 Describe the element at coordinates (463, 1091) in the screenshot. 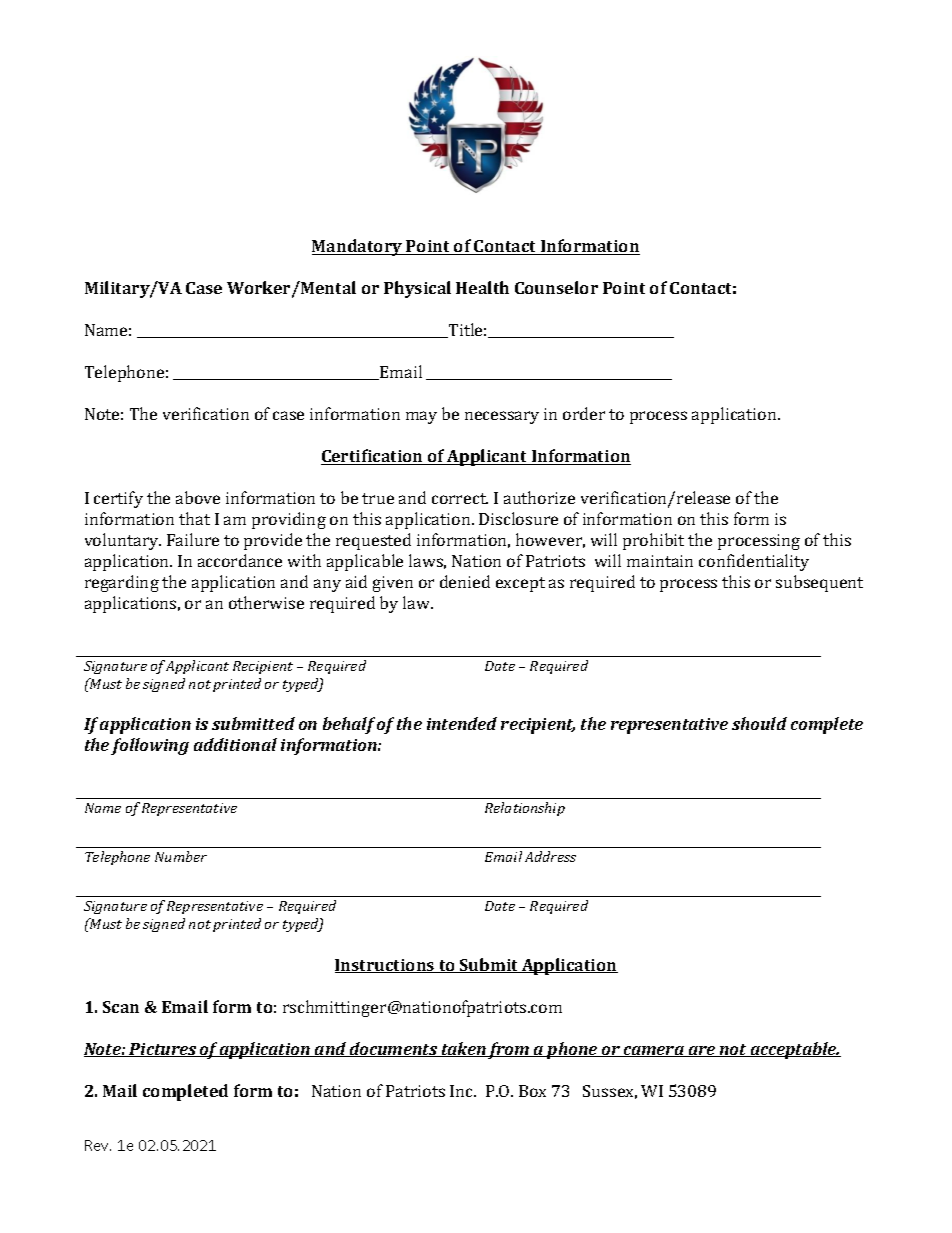

I see `Inc` at that location.
